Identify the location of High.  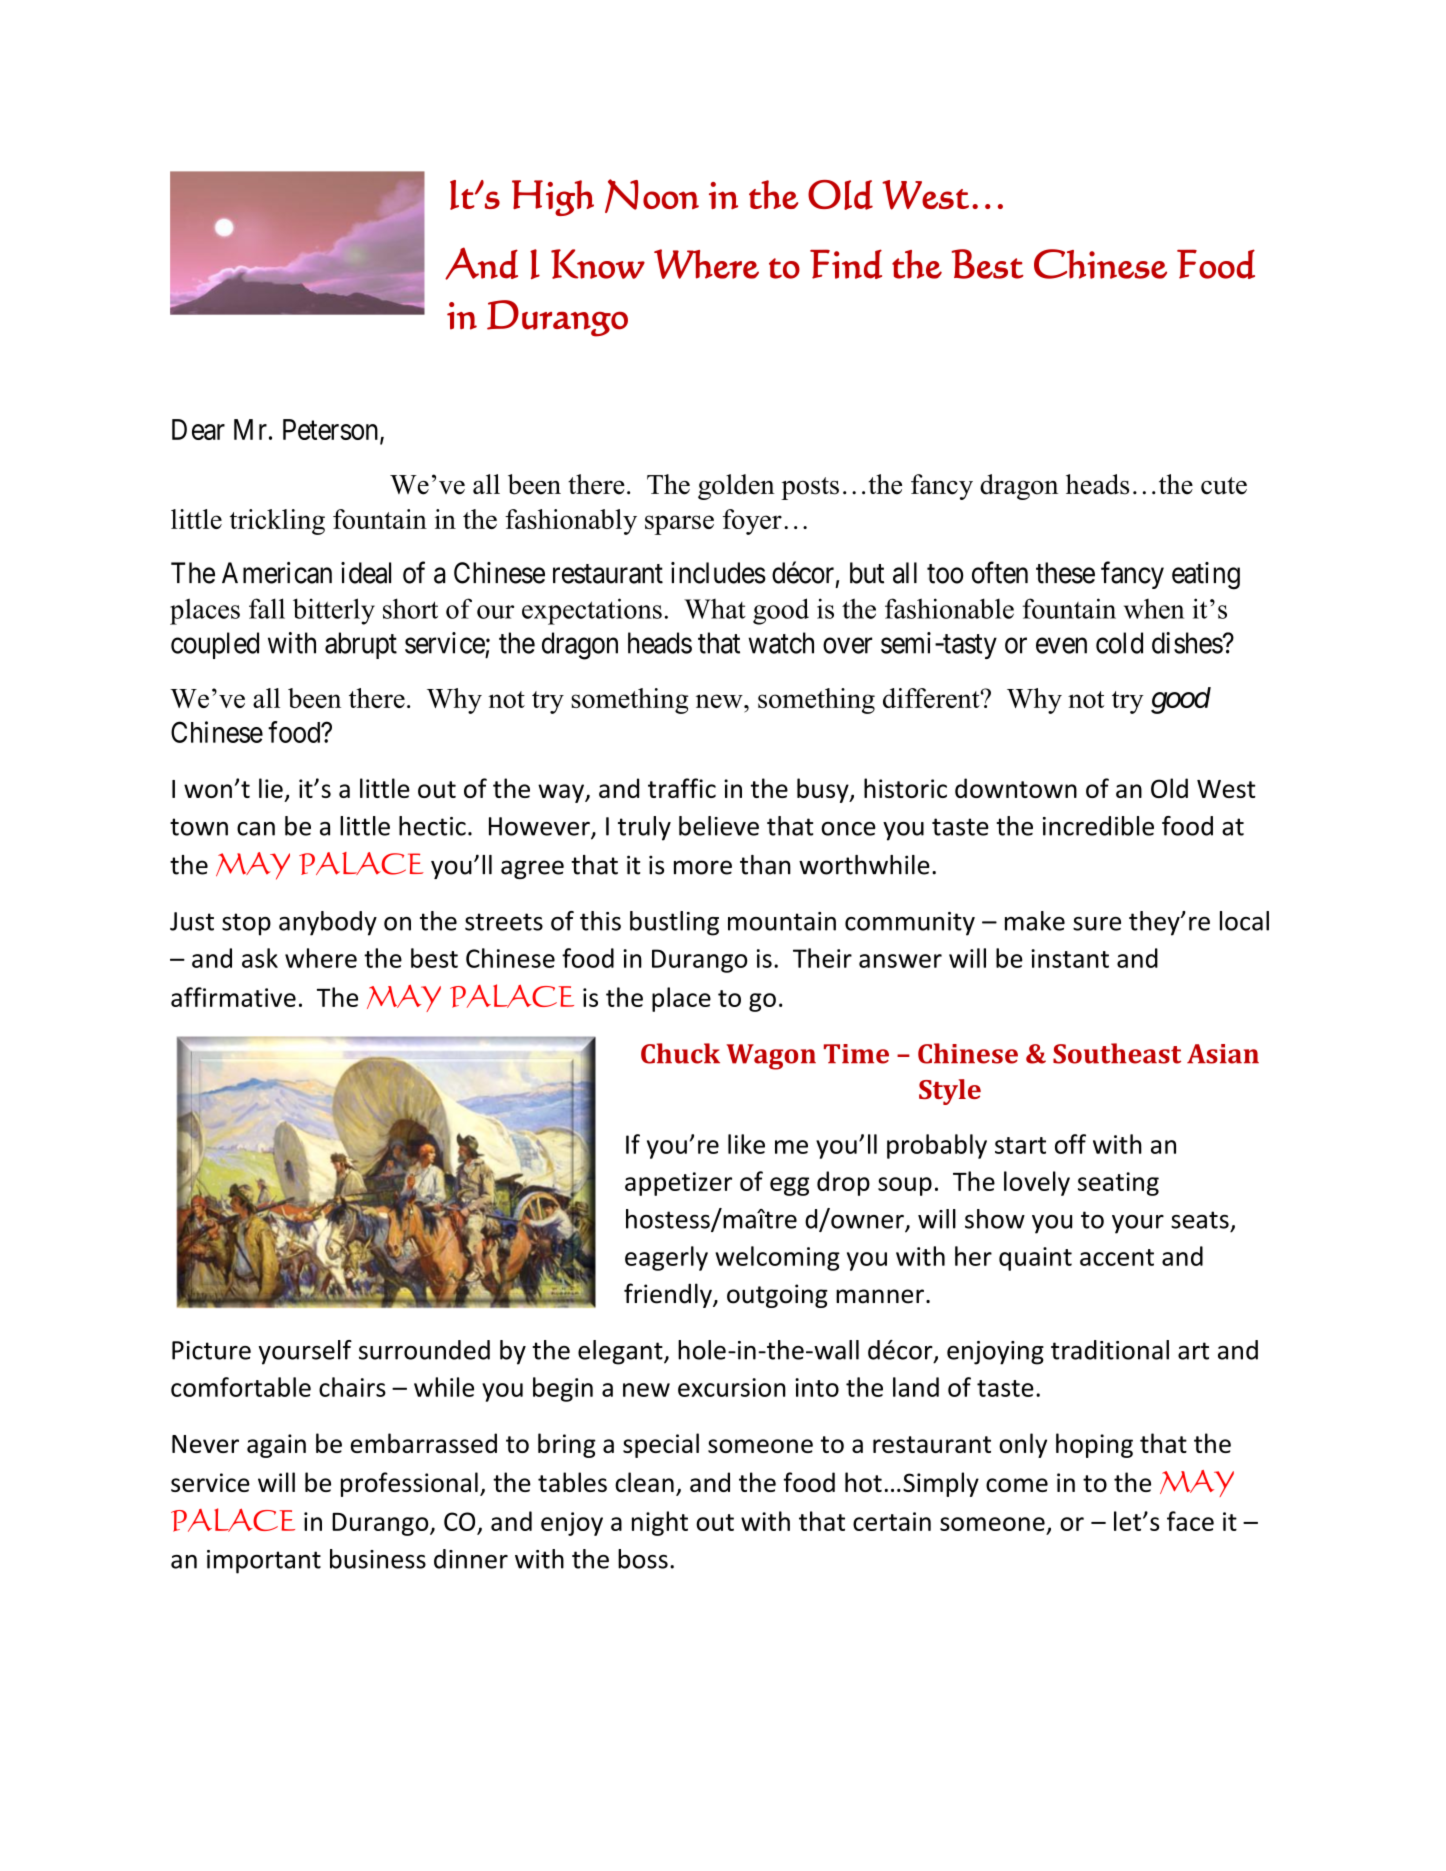
(553, 198).
